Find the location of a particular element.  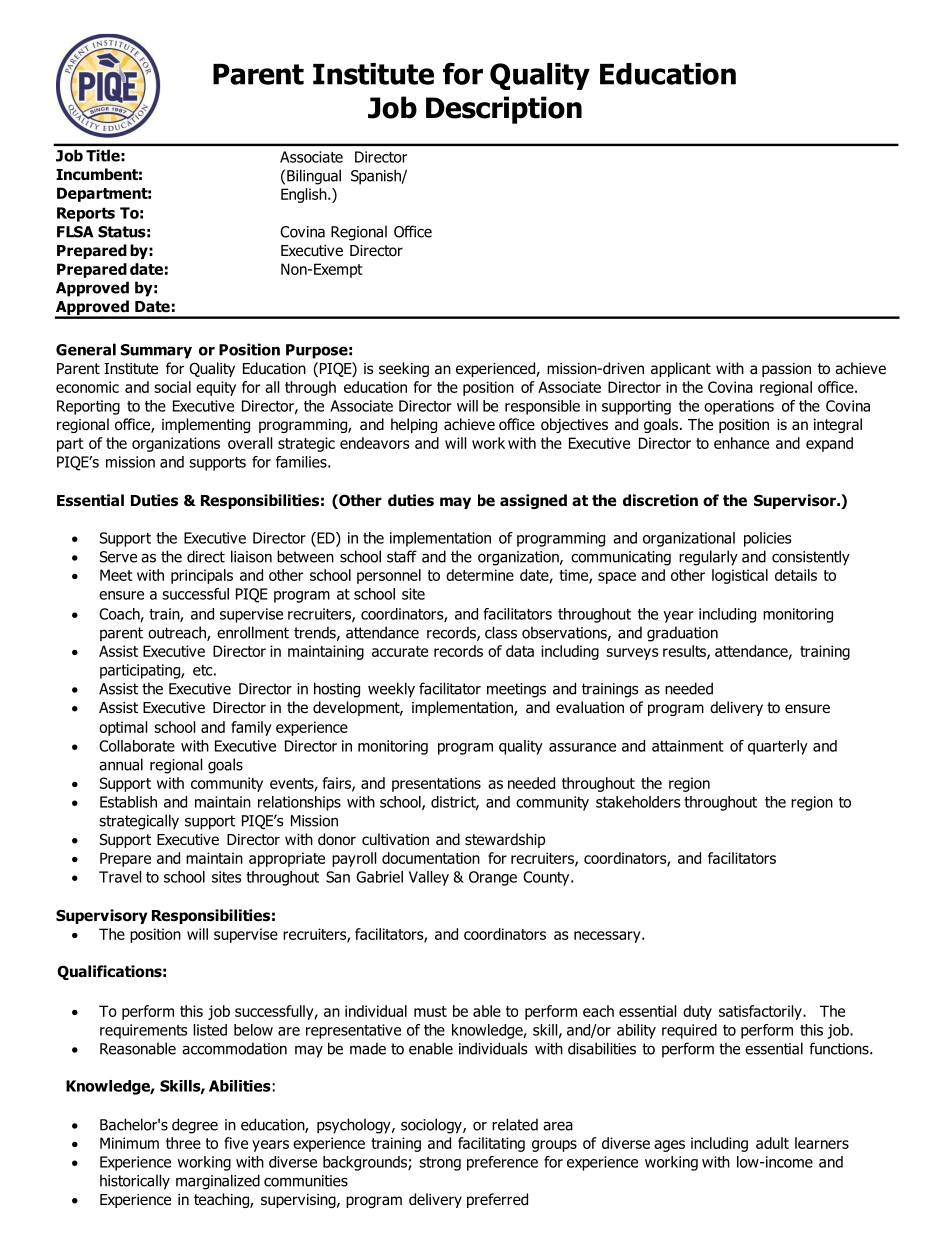

class is located at coordinates (501, 632).
